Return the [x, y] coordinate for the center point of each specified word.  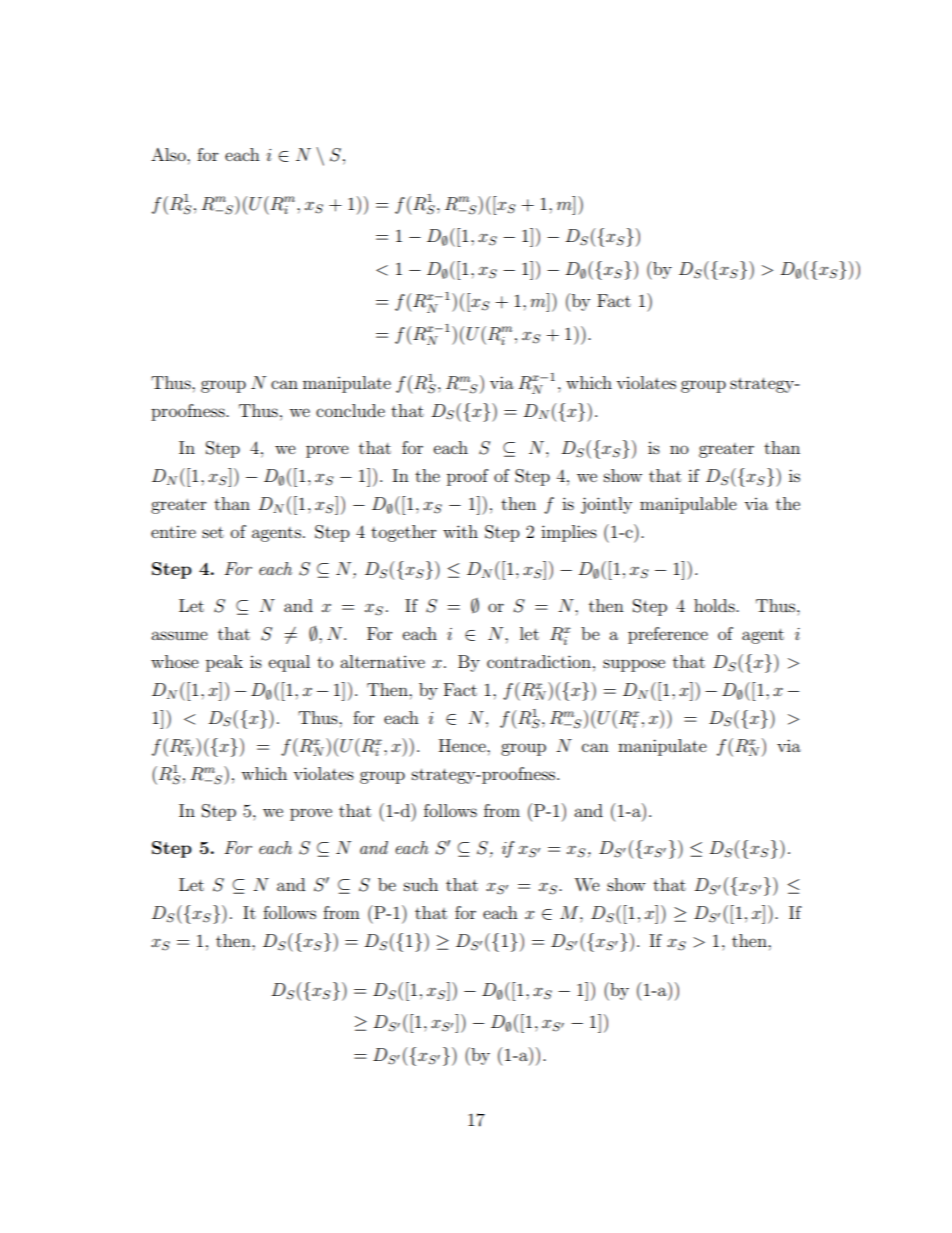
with [460, 531]
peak [224, 663]
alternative [382, 661]
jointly [606, 505]
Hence [463, 745]
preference [668, 635]
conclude [350, 410]
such [421, 884]
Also [169, 154]
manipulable [688, 505]
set [213, 532]
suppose [634, 665]
